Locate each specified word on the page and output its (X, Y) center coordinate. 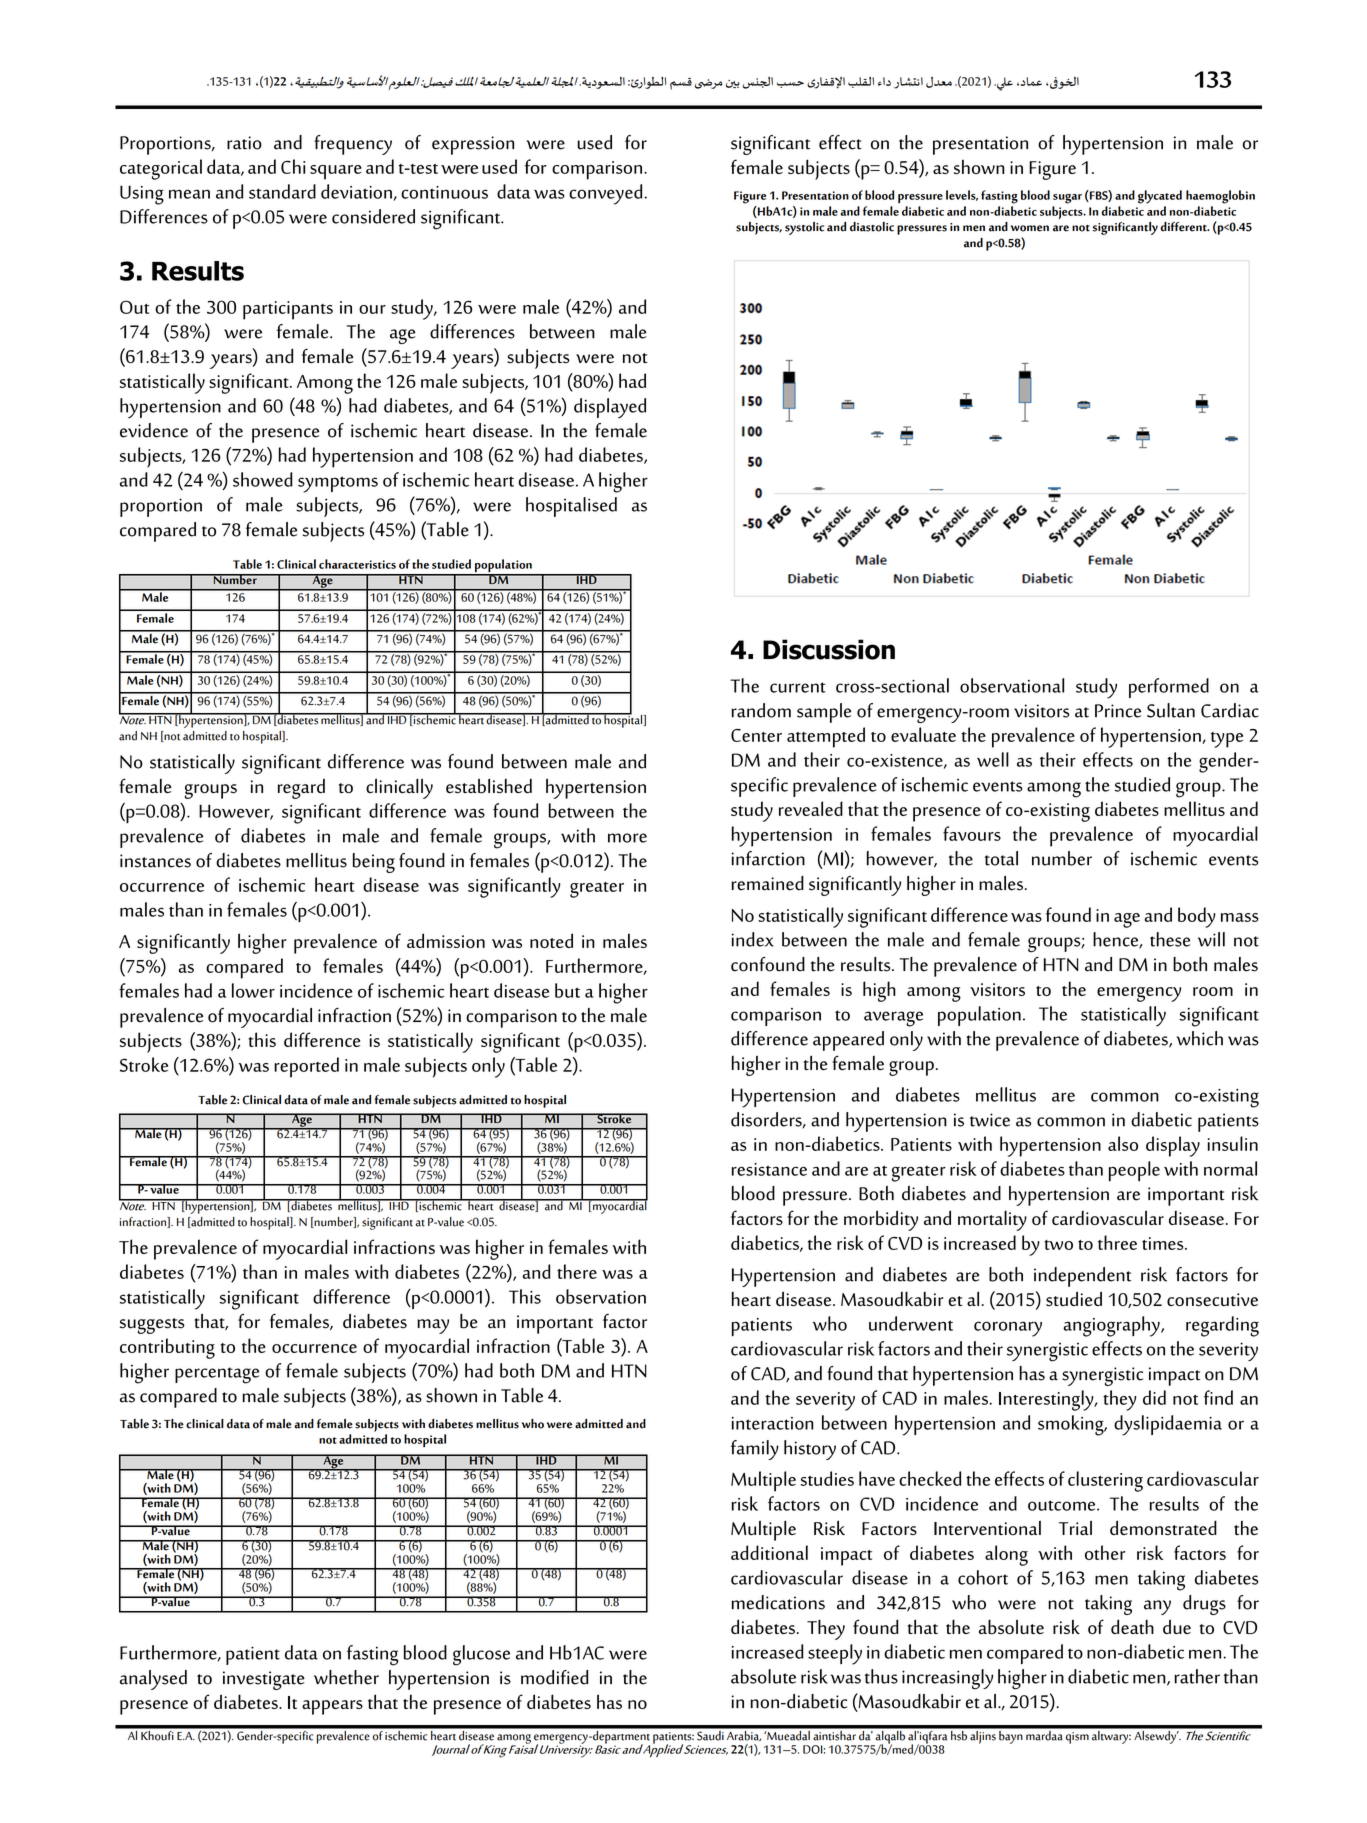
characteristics (357, 564)
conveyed (605, 194)
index (753, 939)
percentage (217, 1375)
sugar (1067, 199)
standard (282, 191)
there (577, 1271)
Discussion (829, 649)
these (1170, 939)
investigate (264, 1680)
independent (1082, 1277)
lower (253, 990)
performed (1169, 688)
